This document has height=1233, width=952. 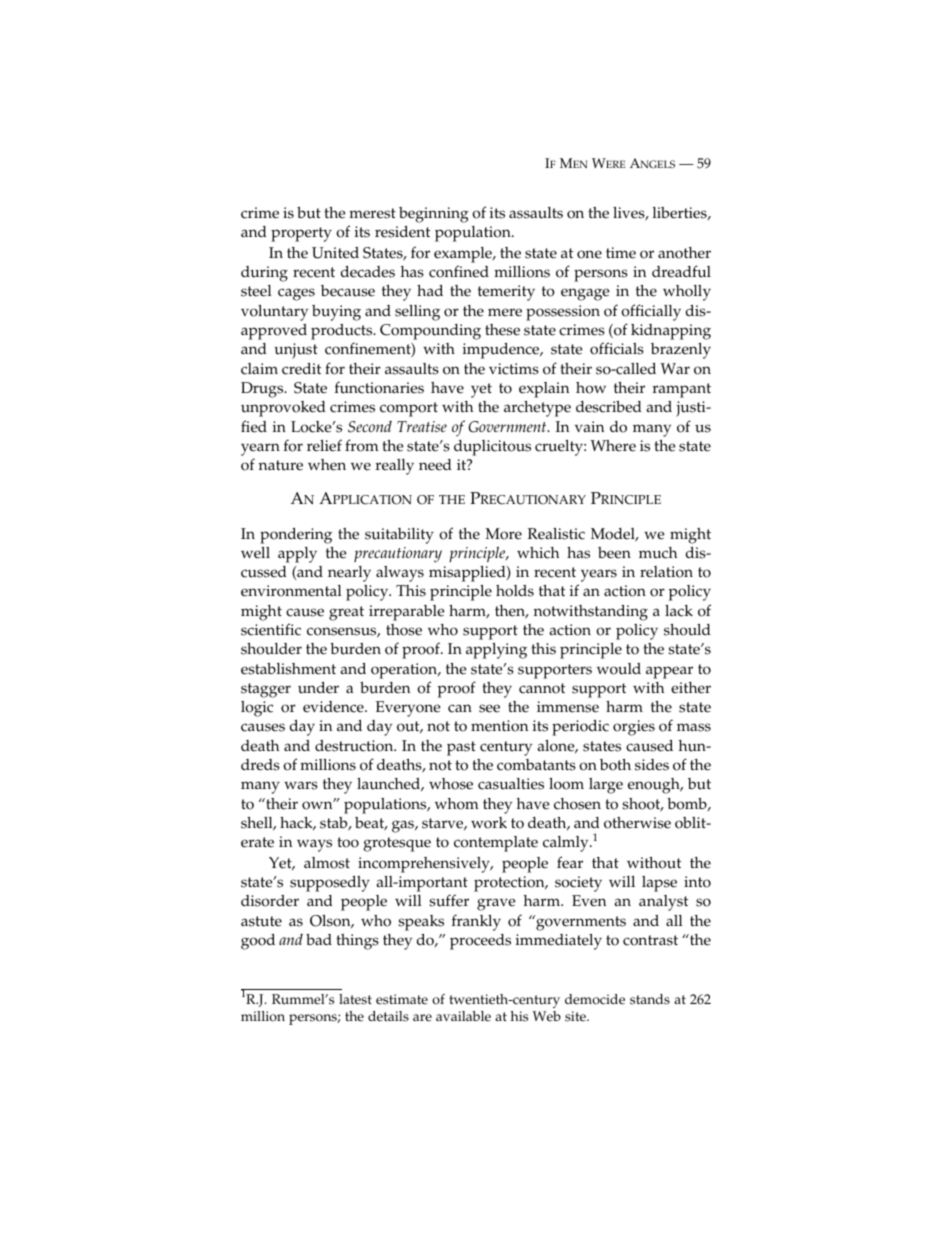 What do you see at coordinates (301, 234) in the document?
I see `property` at bounding box center [301, 234].
